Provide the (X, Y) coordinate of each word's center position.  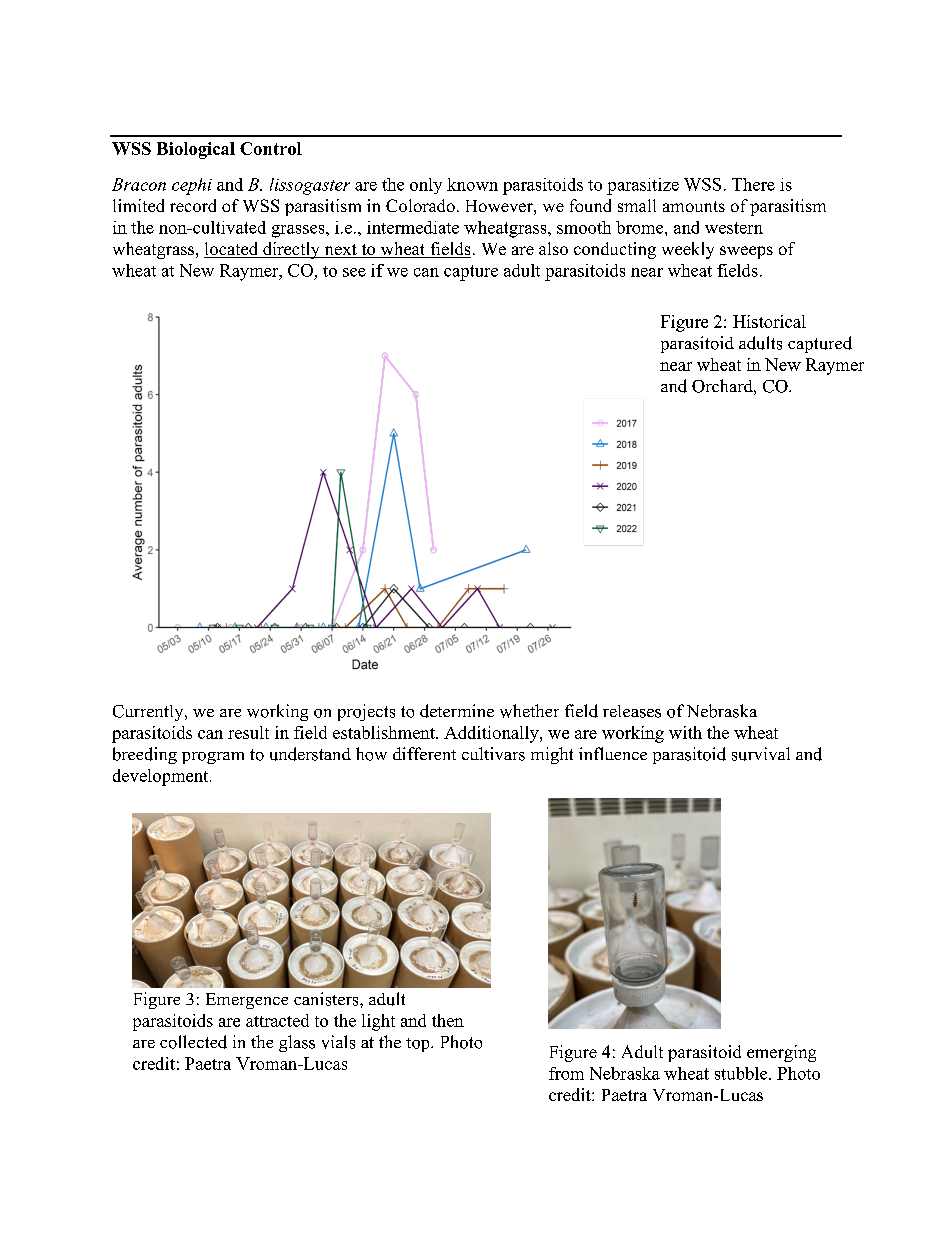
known (472, 184)
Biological (196, 150)
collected (193, 1042)
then (448, 1020)
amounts (694, 206)
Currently (149, 713)
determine (457, 711)
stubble (742, 1073)
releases (632, 711)
